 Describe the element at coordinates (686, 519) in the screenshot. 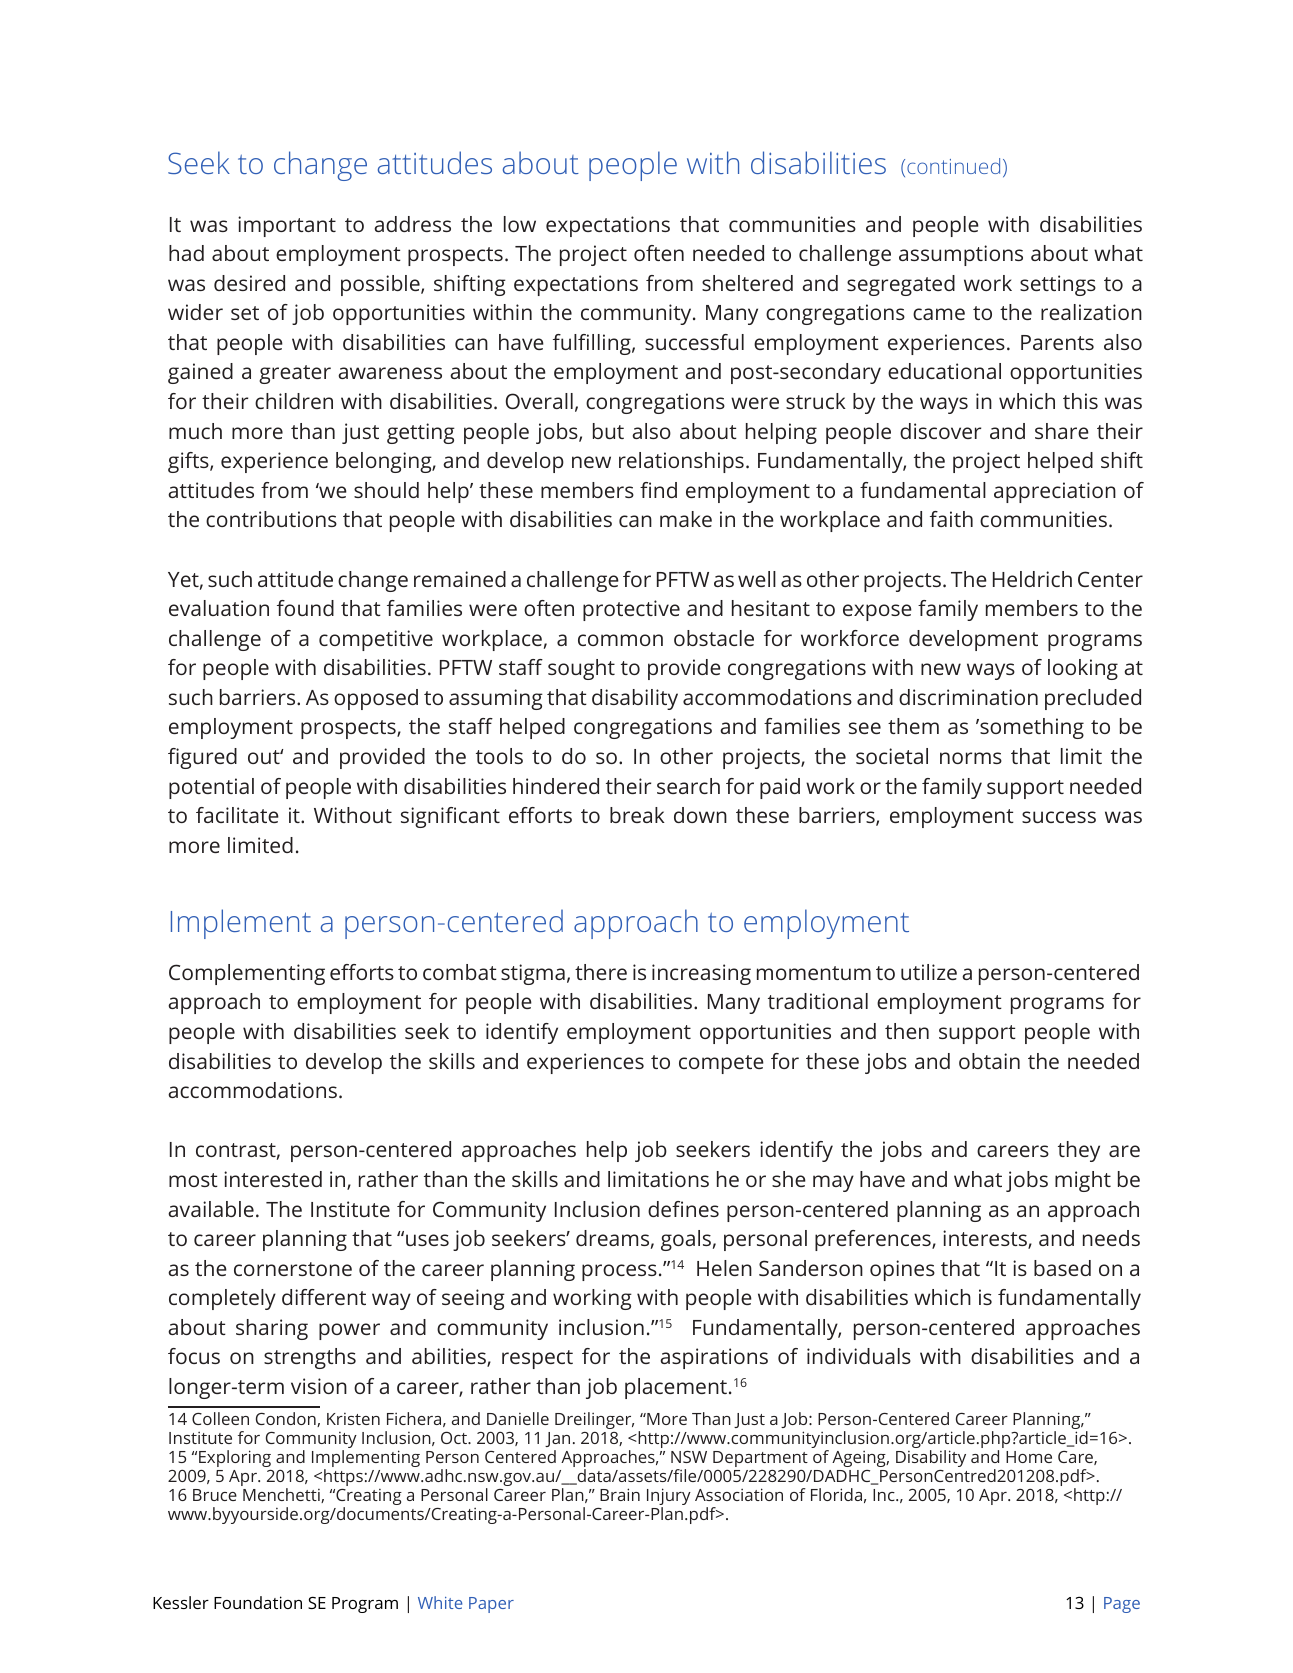

I see `make` at that location.
